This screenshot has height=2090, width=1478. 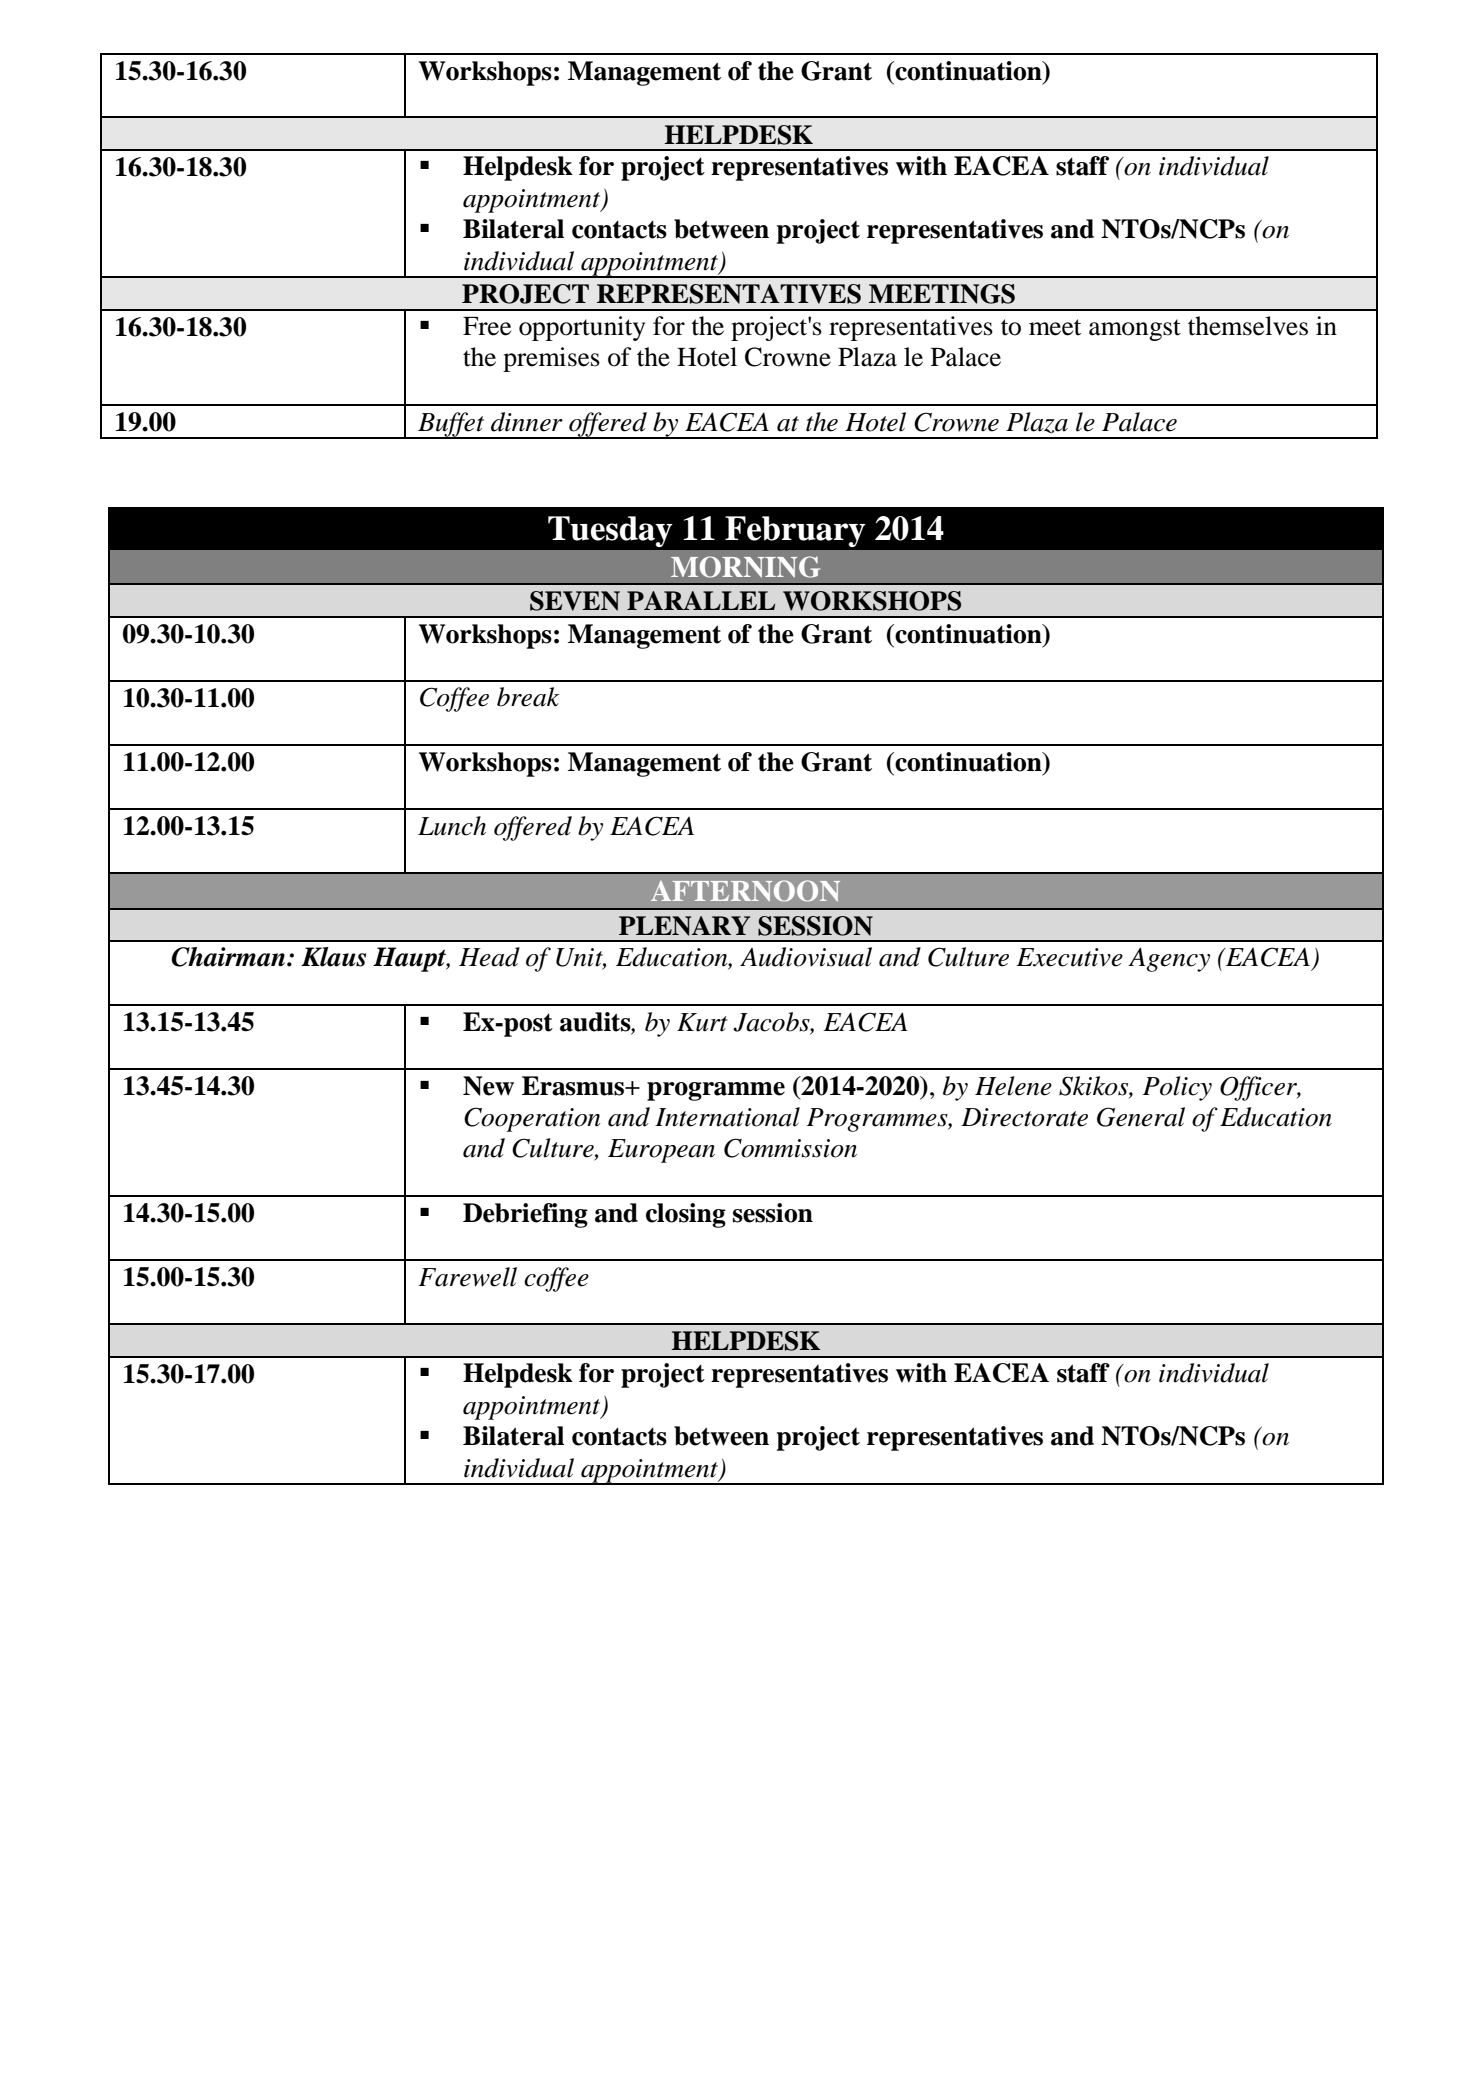 I want to click on Executive, so click(x=1069, y=957).
